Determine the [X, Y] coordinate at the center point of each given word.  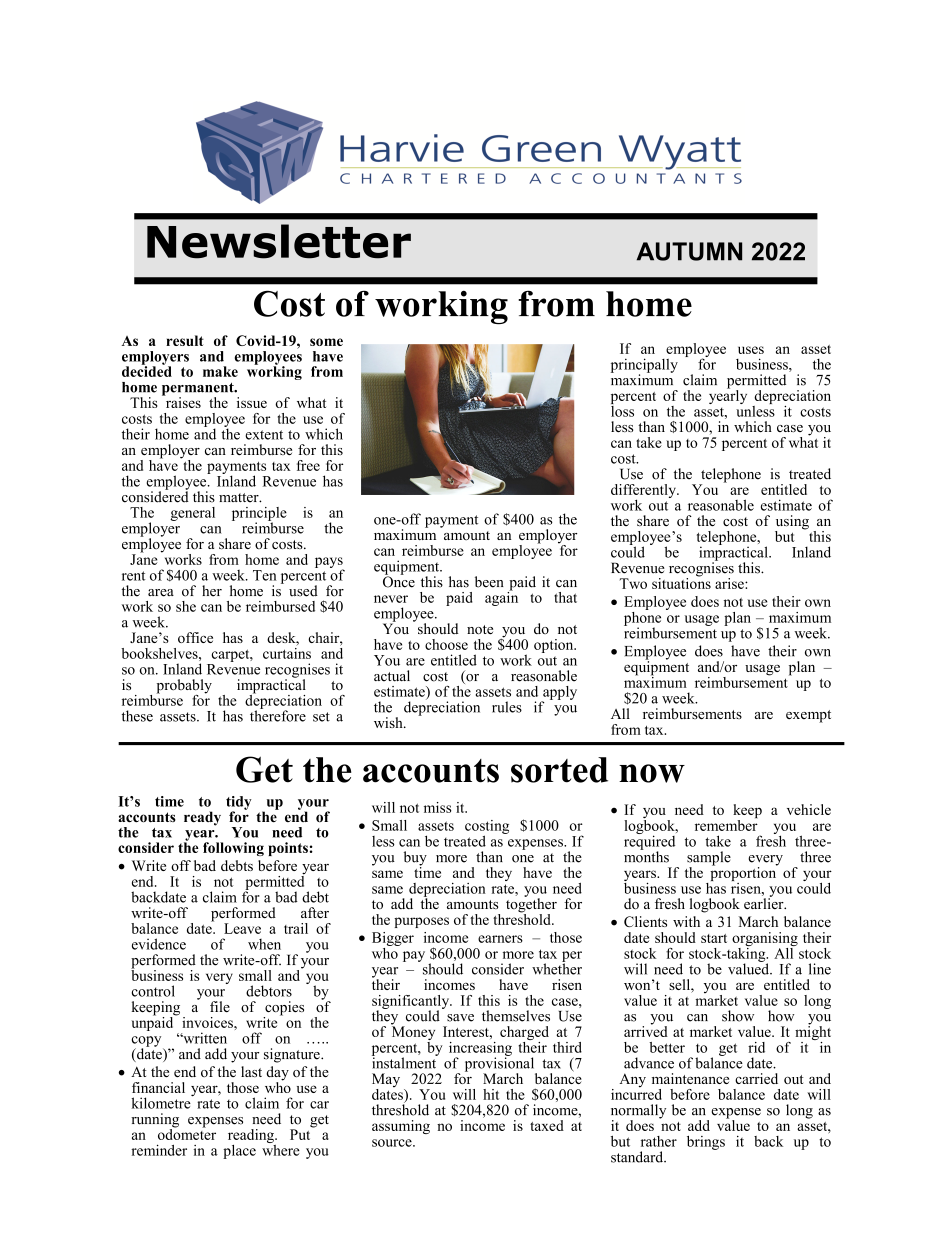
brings [706, 1143]
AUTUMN [689, 251]
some [326, 342]
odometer [187, 1133]
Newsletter [279, 241]
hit [491, 1094]
